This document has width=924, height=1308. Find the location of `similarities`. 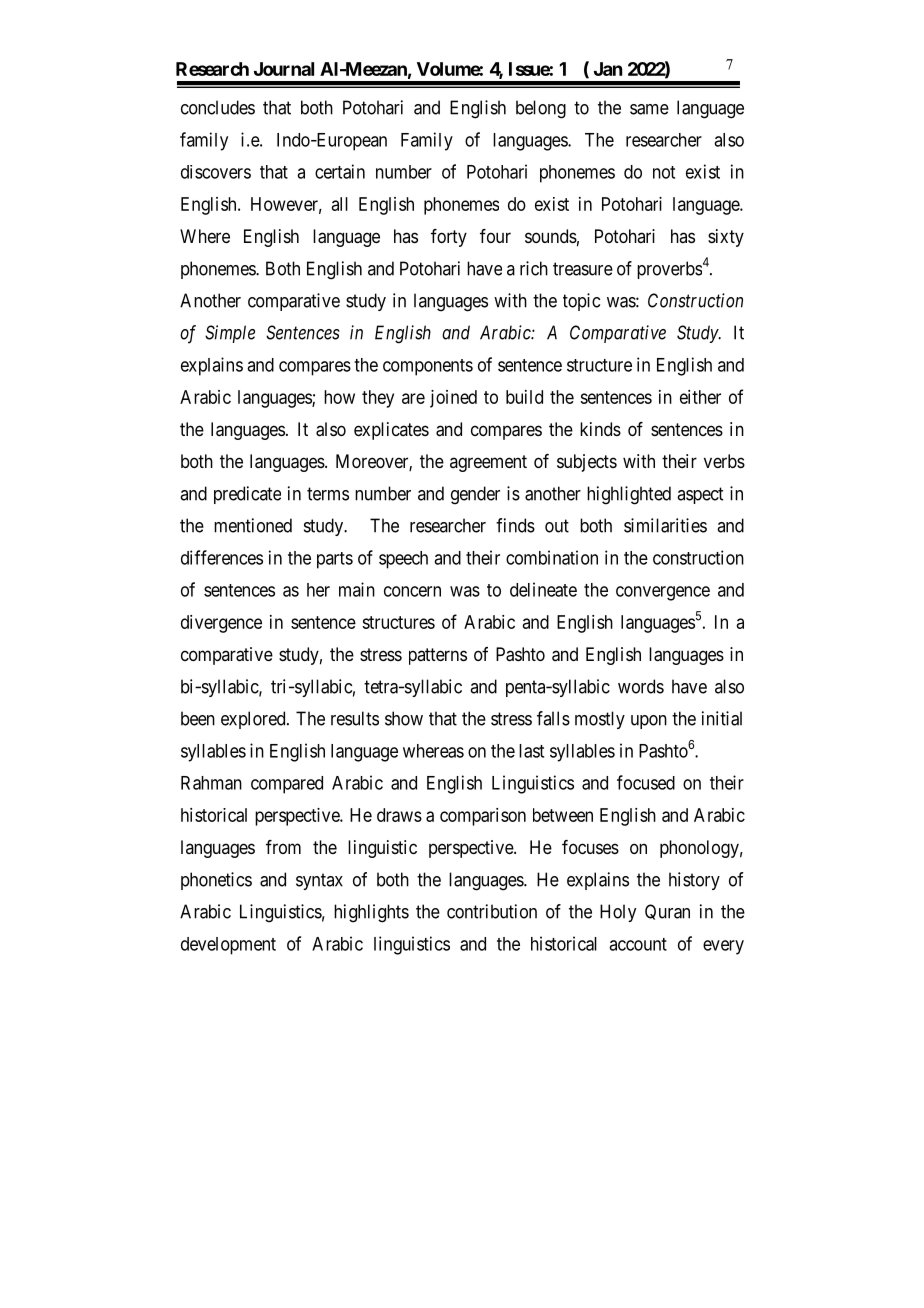

similarities is located at coordinates (665, 525).
